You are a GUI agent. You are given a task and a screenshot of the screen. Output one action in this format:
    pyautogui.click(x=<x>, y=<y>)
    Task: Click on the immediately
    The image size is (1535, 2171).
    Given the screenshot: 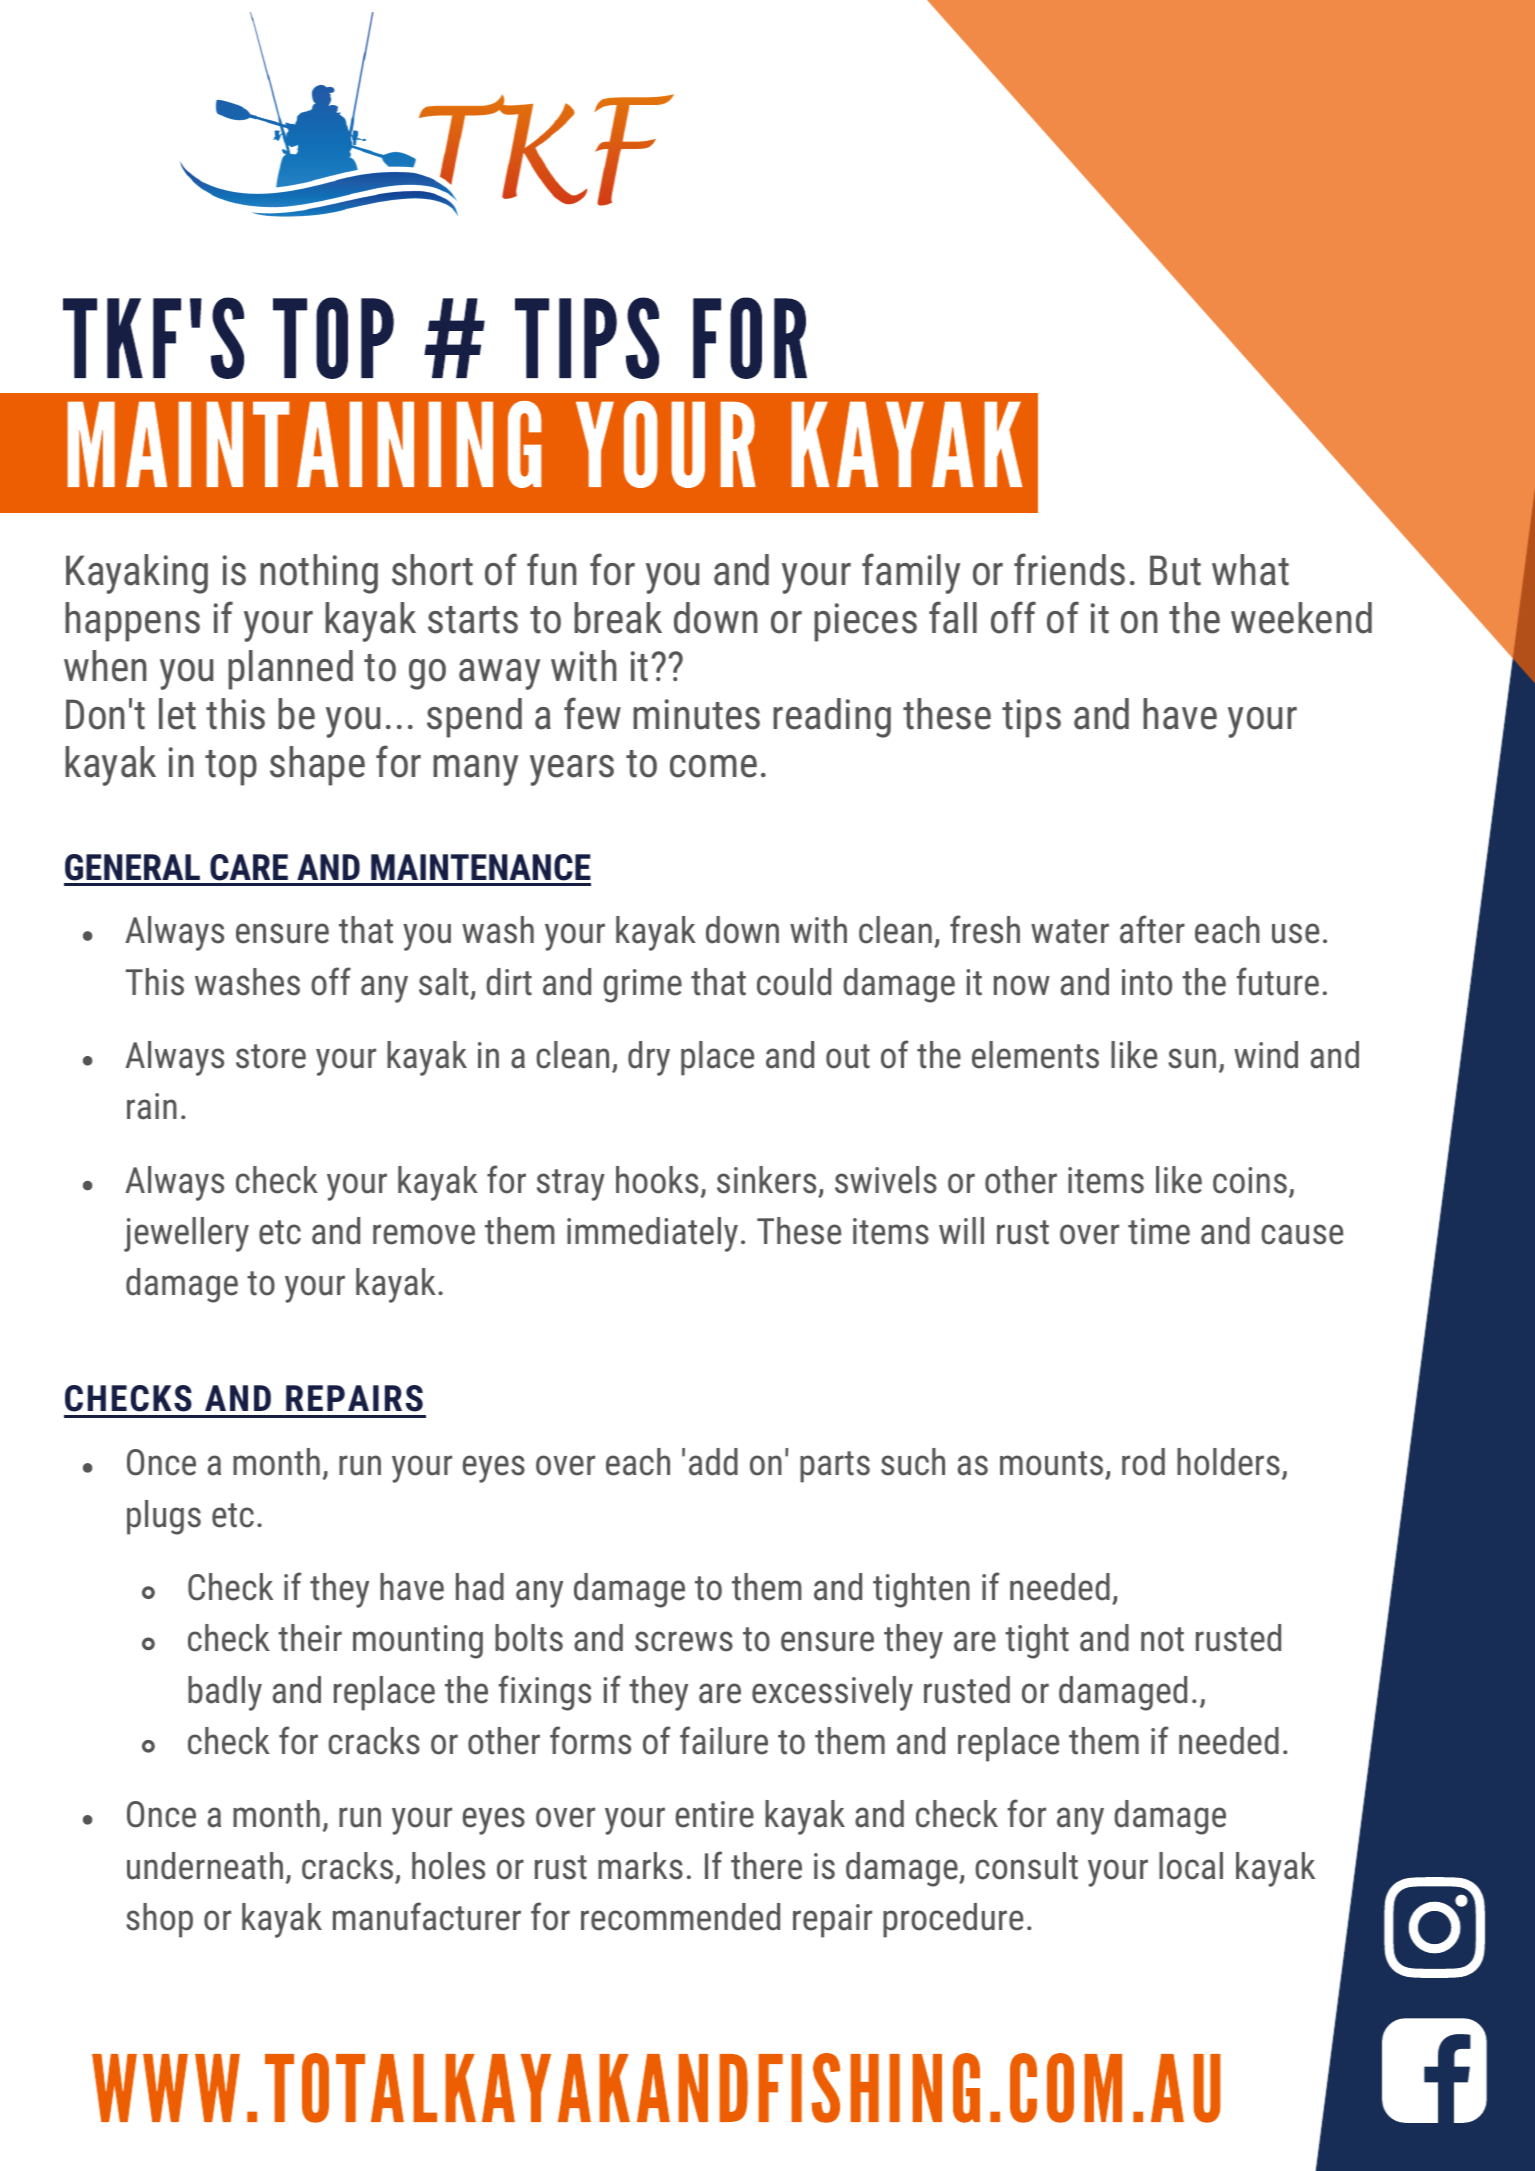 What is the action you would take?
    pyautogui.click(x=652, y=1234)
